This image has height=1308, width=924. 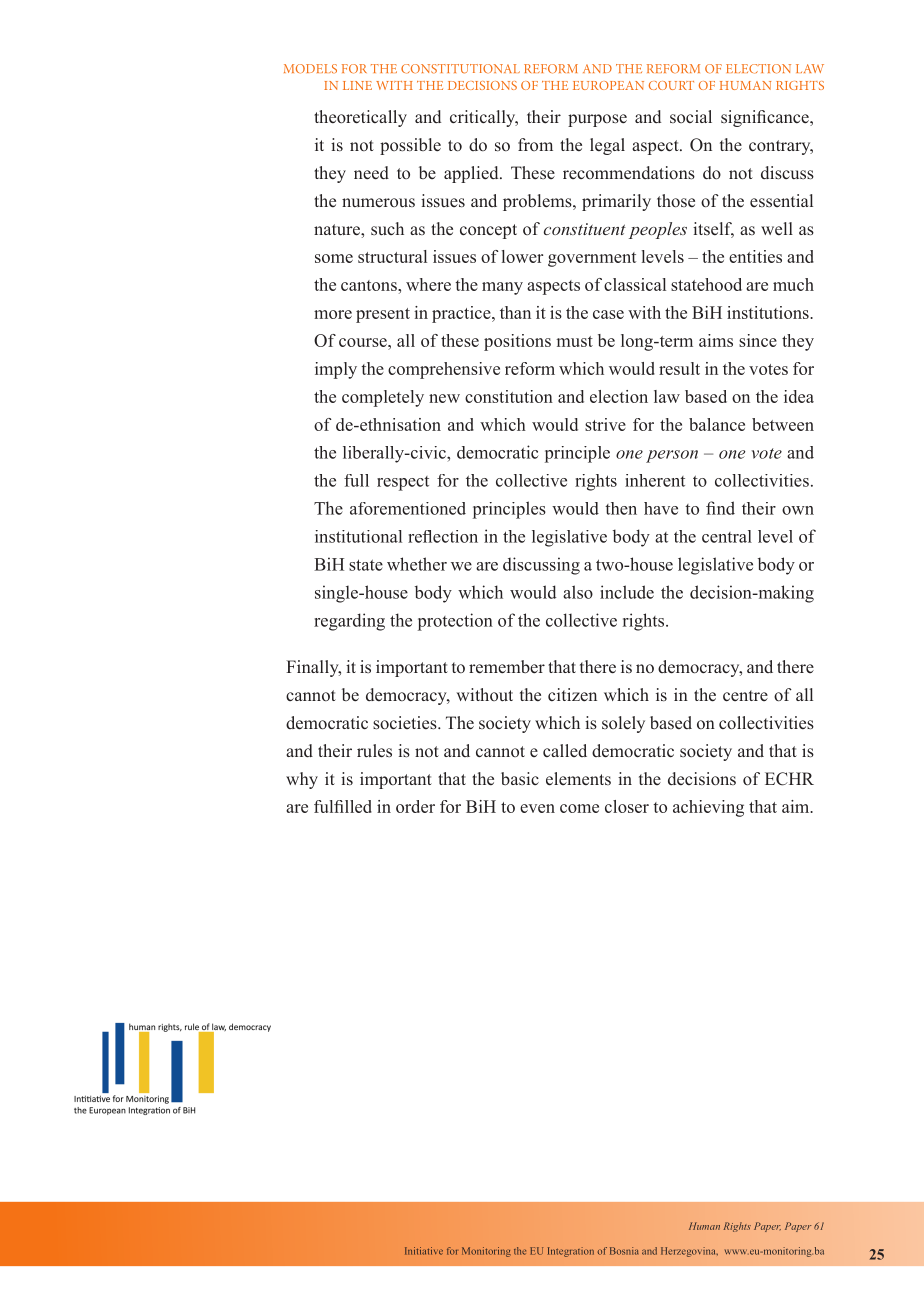 What do you see at coordinates (689, 1252) in the image?
I see `Herzegovina` at bounding box center [689, 1252].
